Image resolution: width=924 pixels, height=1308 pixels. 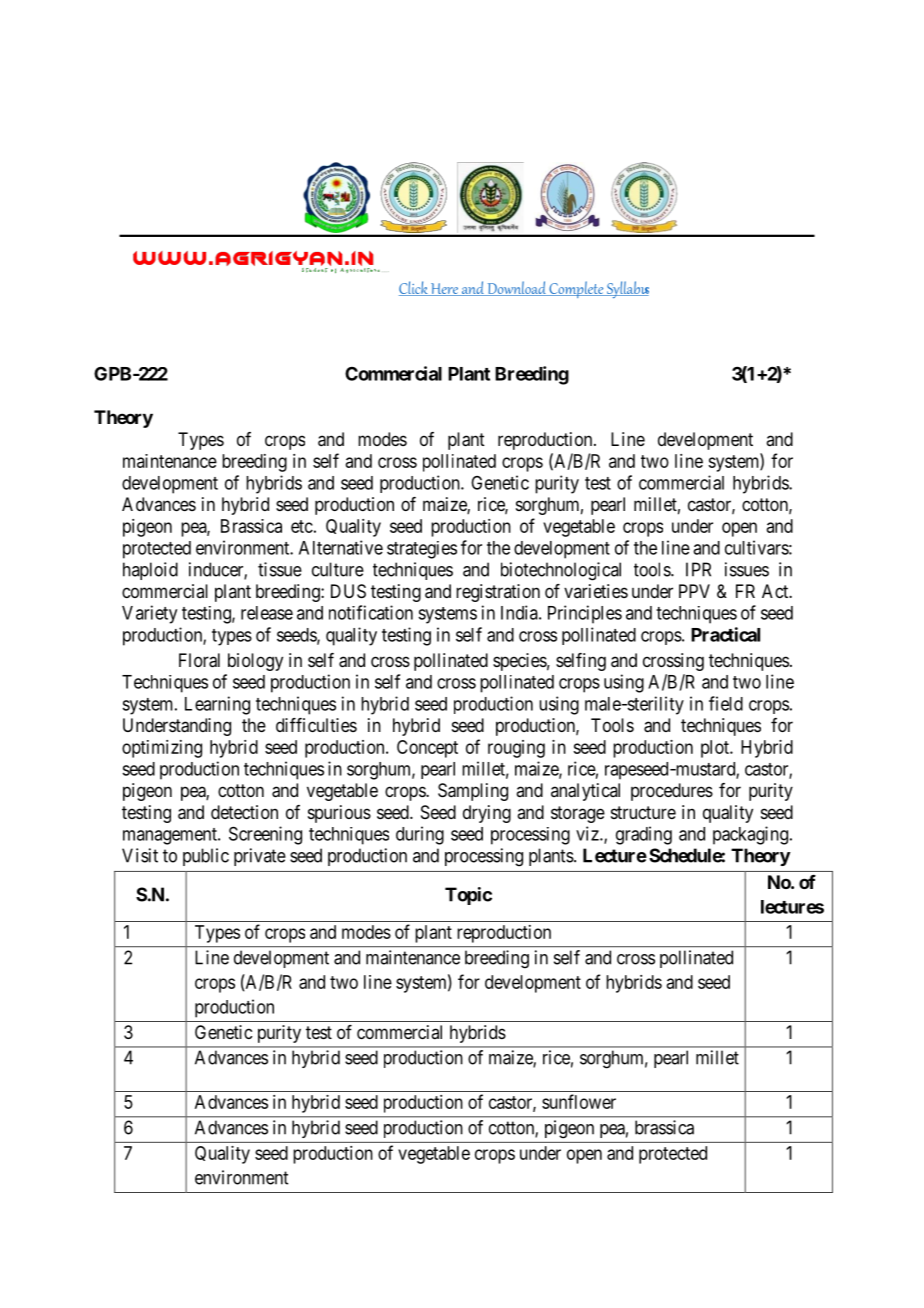 What do you see at coordinates (716, 749) in the document?
I see `plot` at bounding box center [716, 749].
